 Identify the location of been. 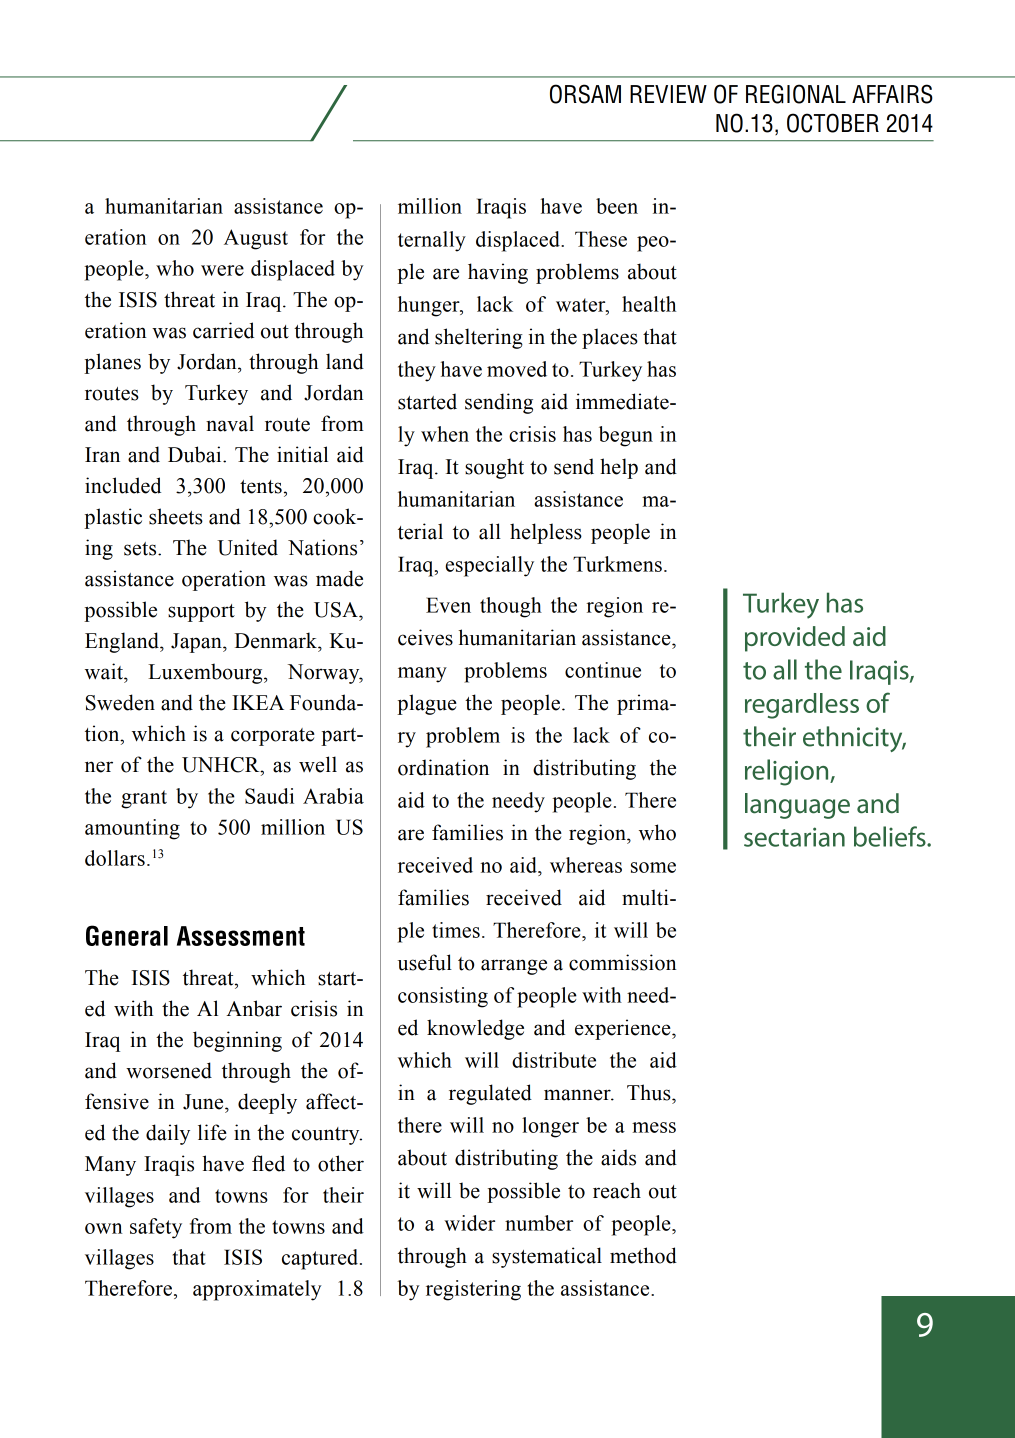
(617, 206).
